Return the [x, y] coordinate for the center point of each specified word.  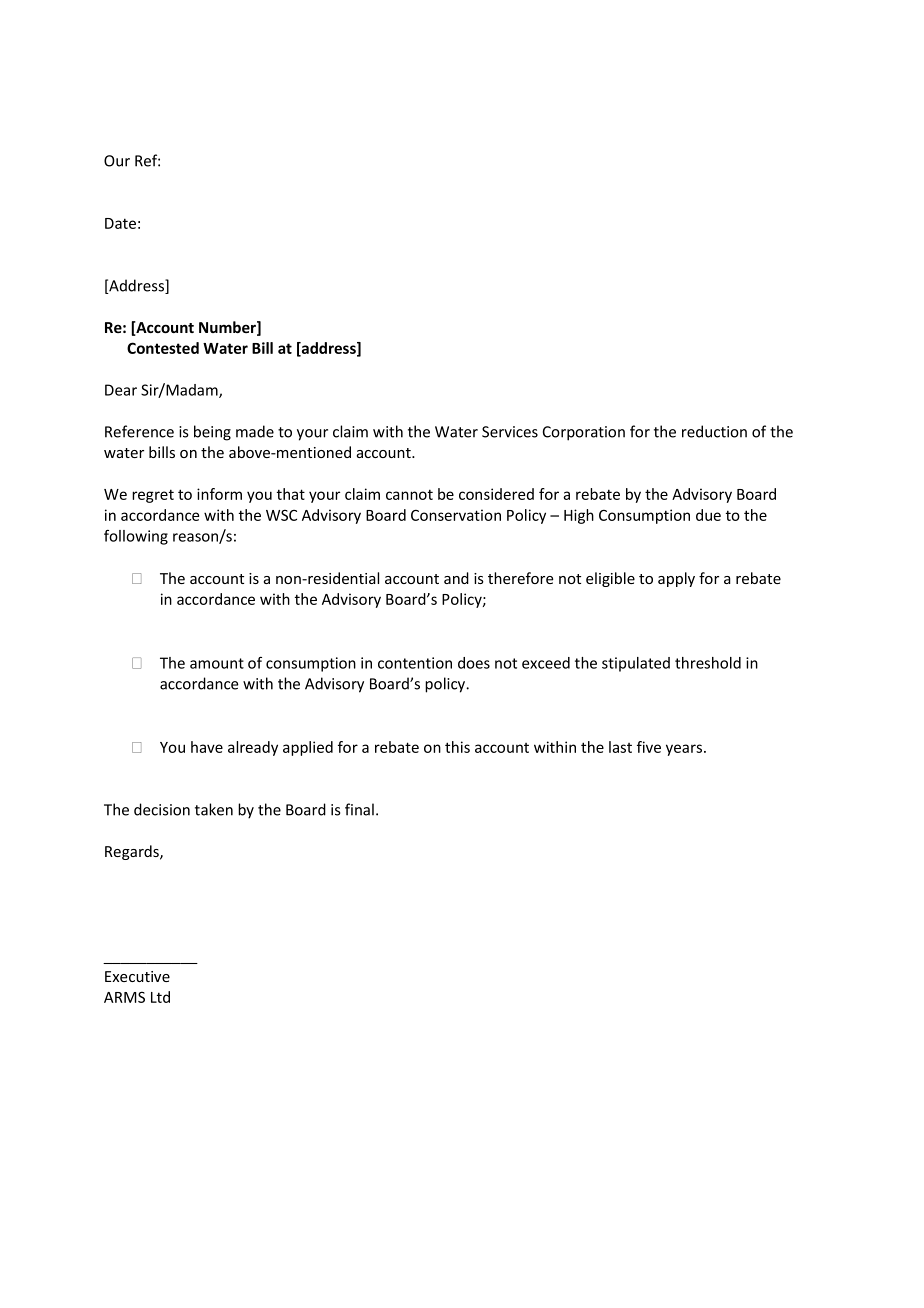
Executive [137, 976]
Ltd [160, 997]
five [649, 747]
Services [510, 432]
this [457, 747]
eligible [610, 579]
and [456, 578]
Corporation [584, 433]
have [207, 747]
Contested [163, 348]
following [136, 537]
